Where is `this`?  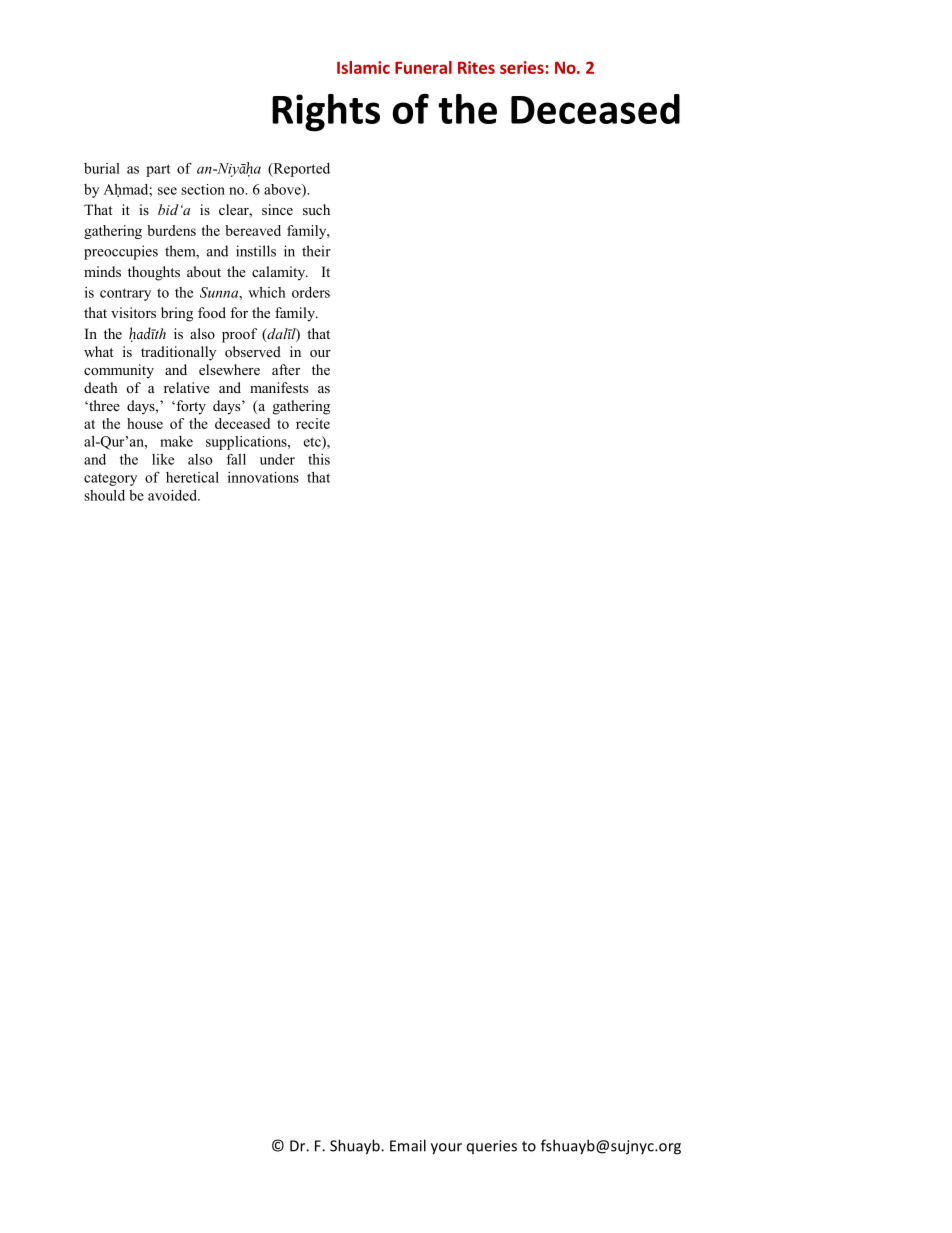 this is located at coordinates (319, 459).
